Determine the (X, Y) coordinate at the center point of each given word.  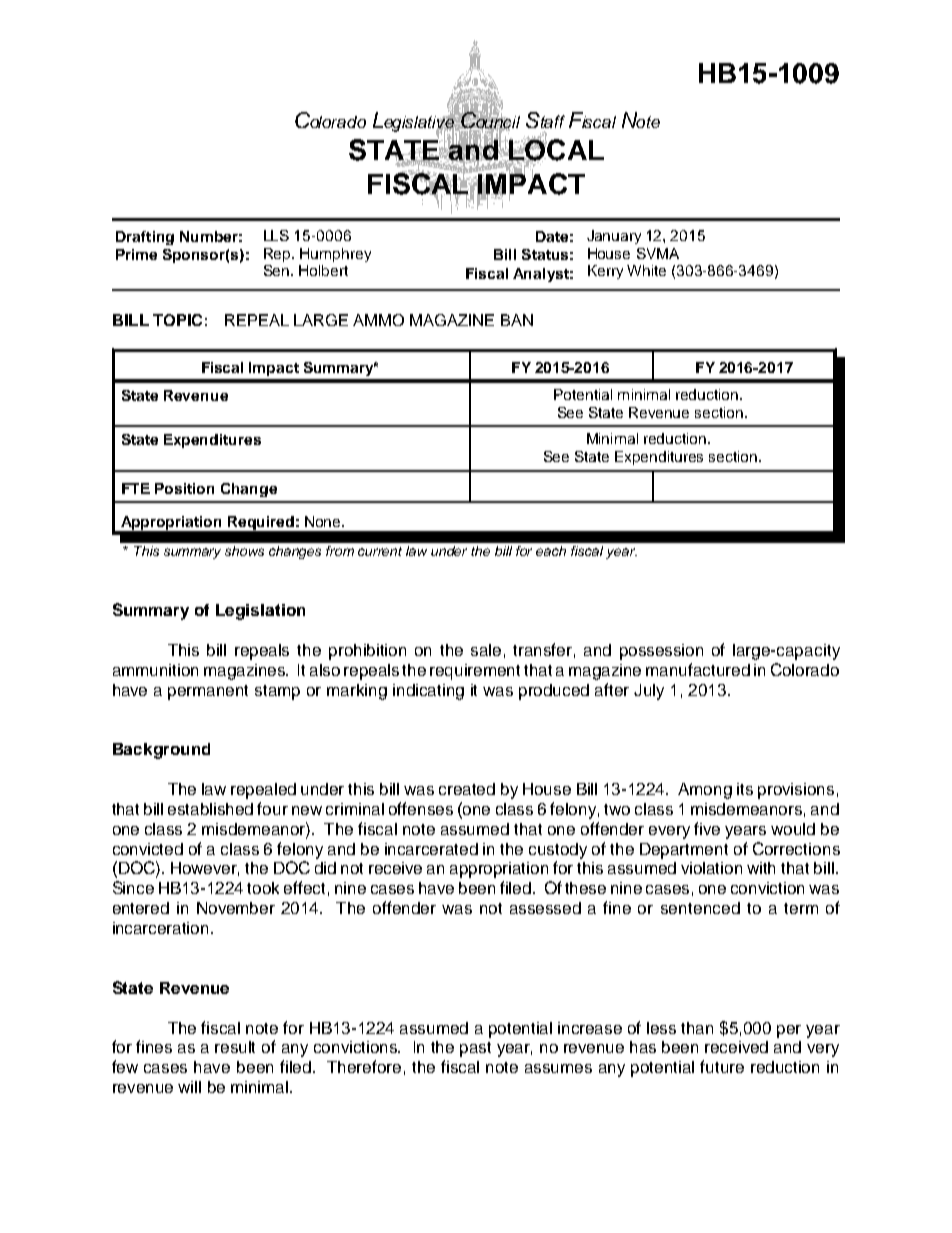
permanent (208, 692)
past (475, 1049)
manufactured (698, 669)
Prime (136, 254)
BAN (517, 320)
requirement (475, 672)
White (646, 270)
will (189, 1087)
